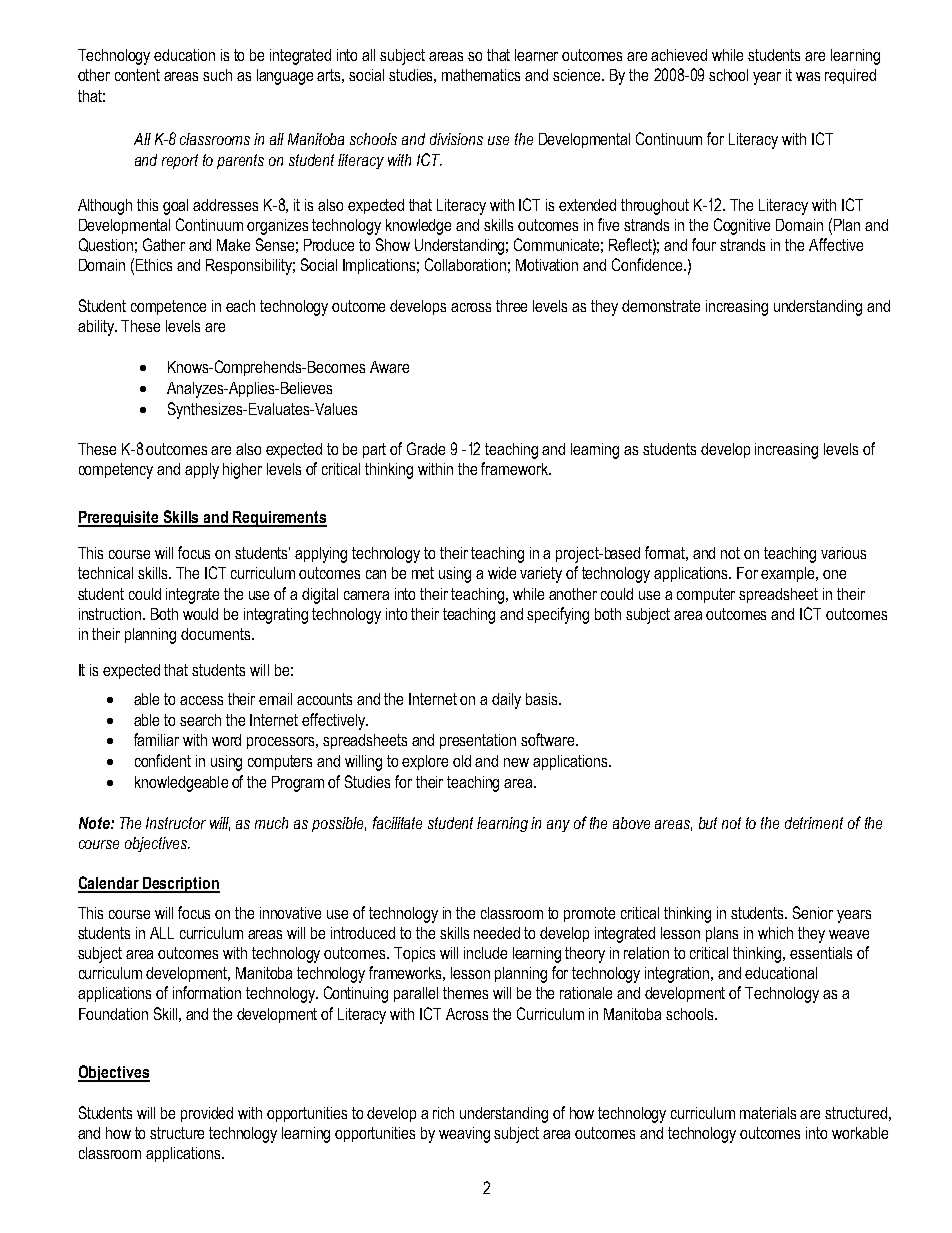  Describe the element at coordinates (481, 75) in the image. I see `mathematics` at that location.
